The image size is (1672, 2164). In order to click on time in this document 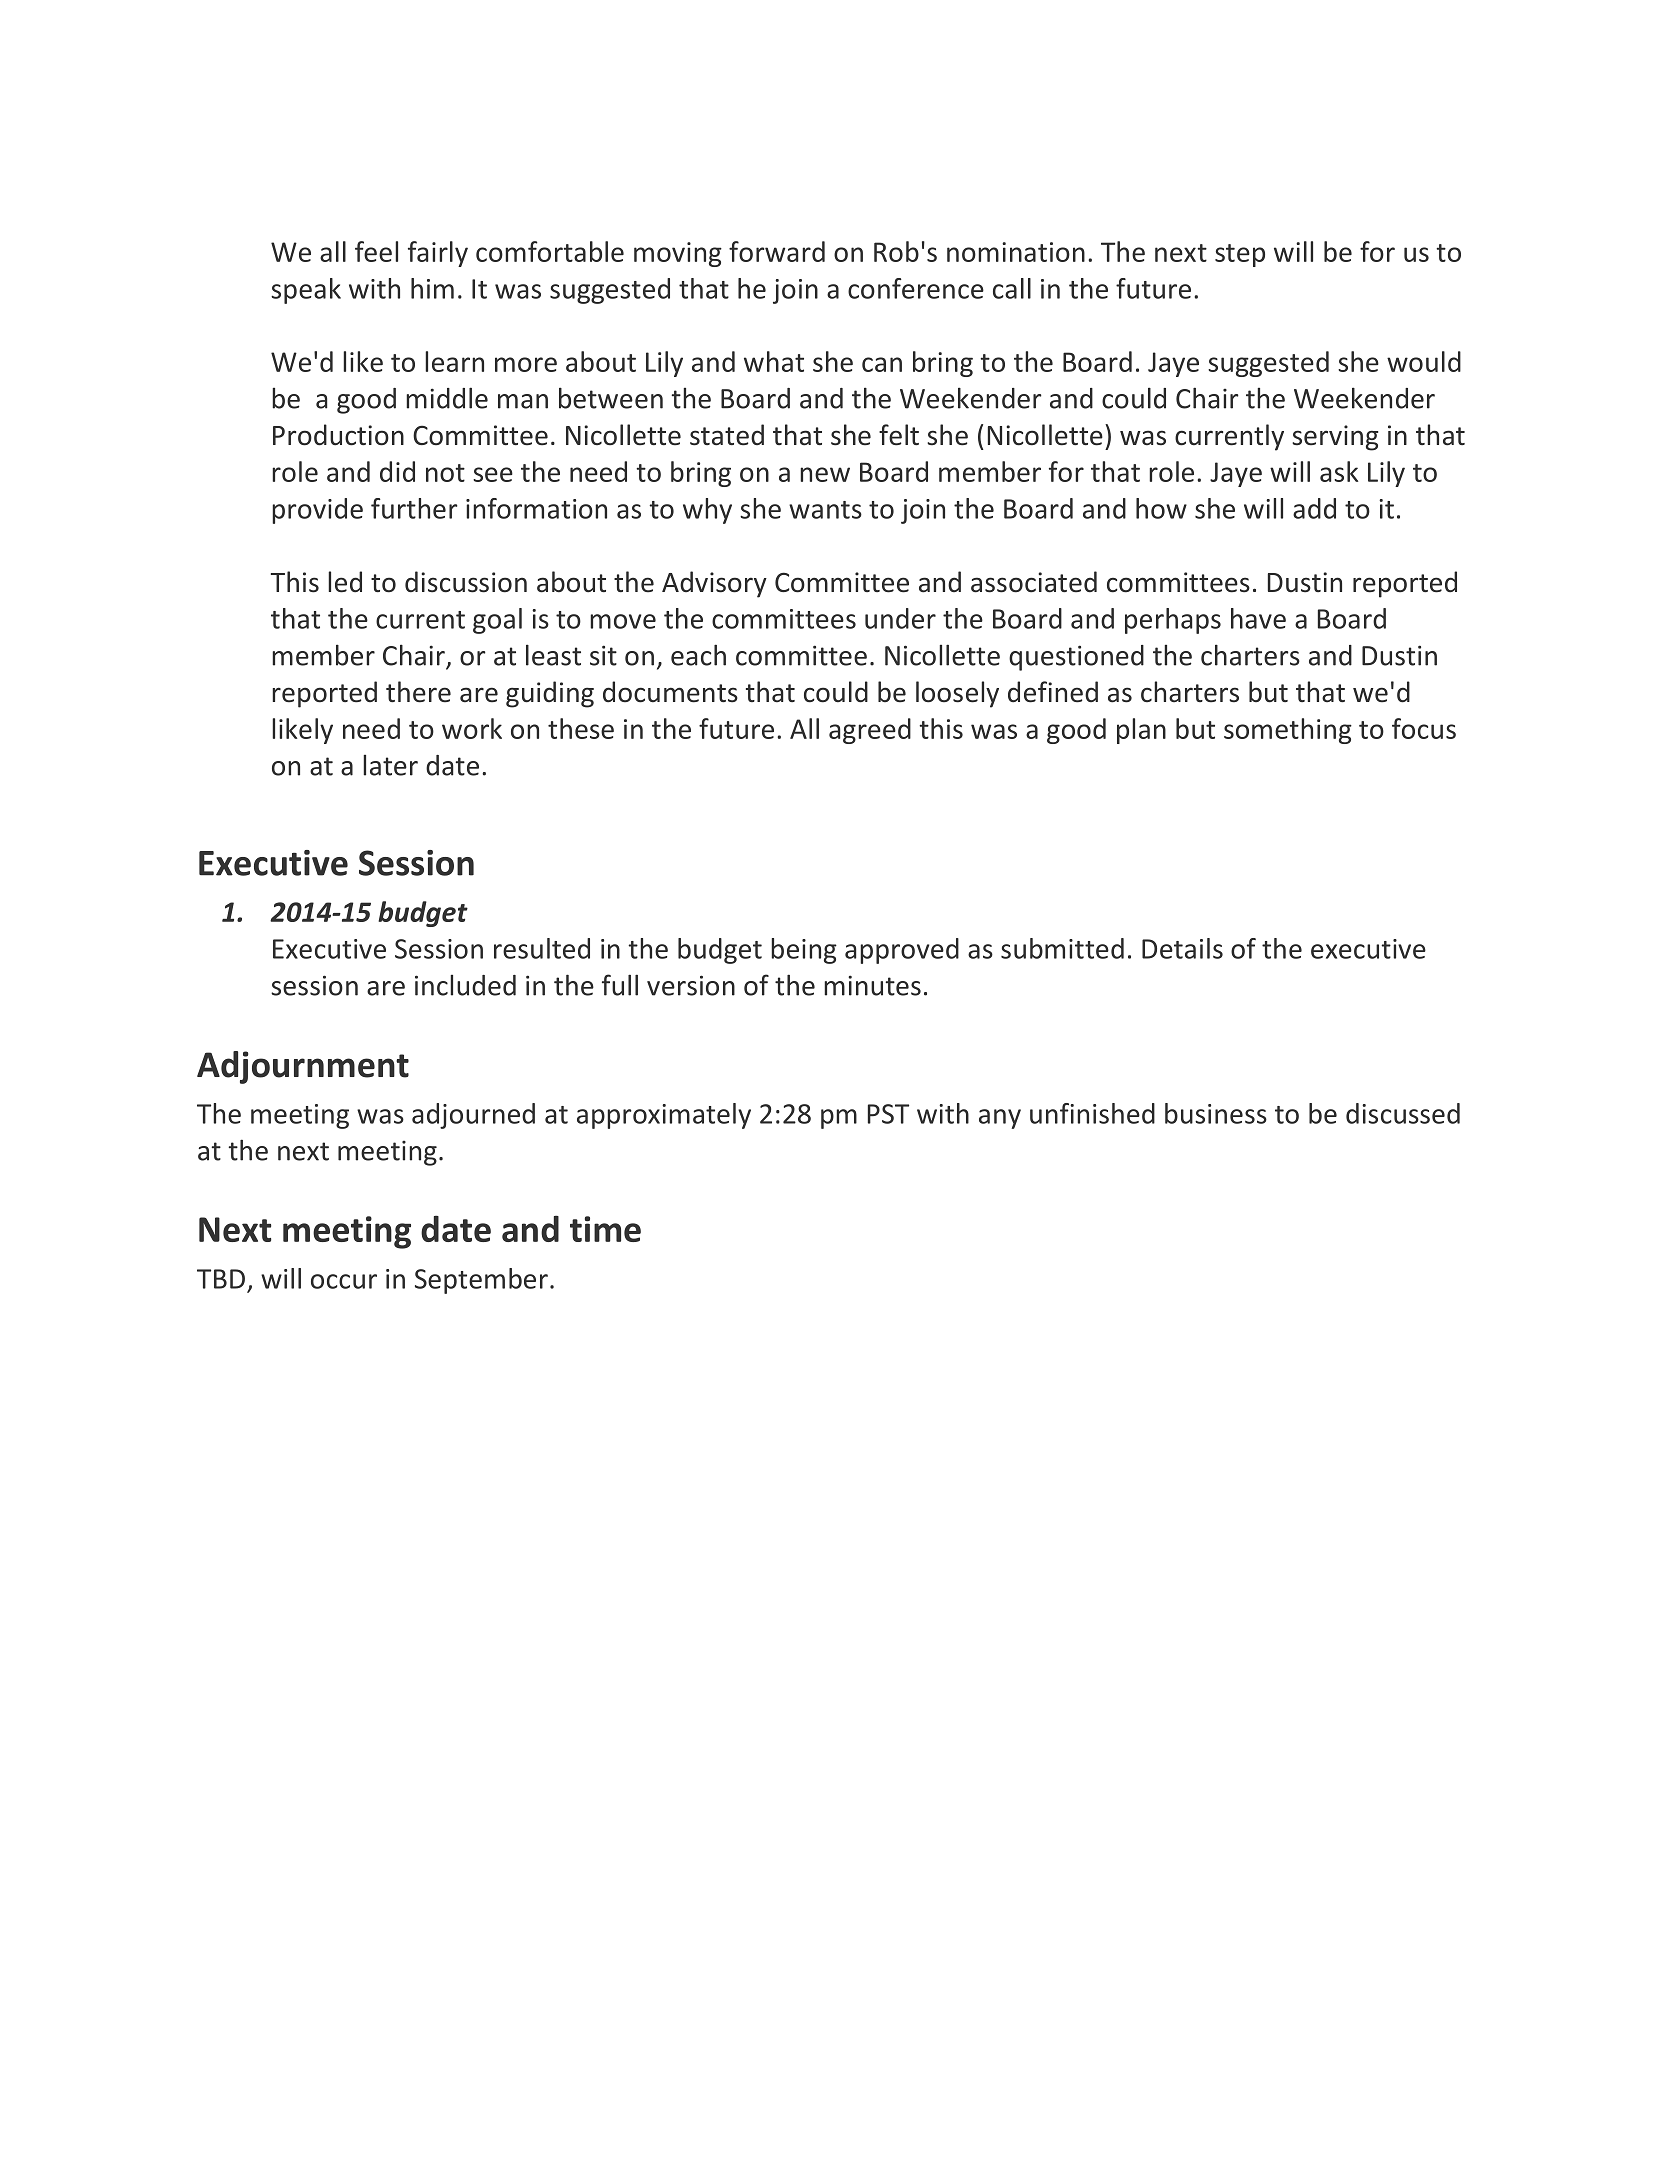, I will do `click(605, 1229)`.
